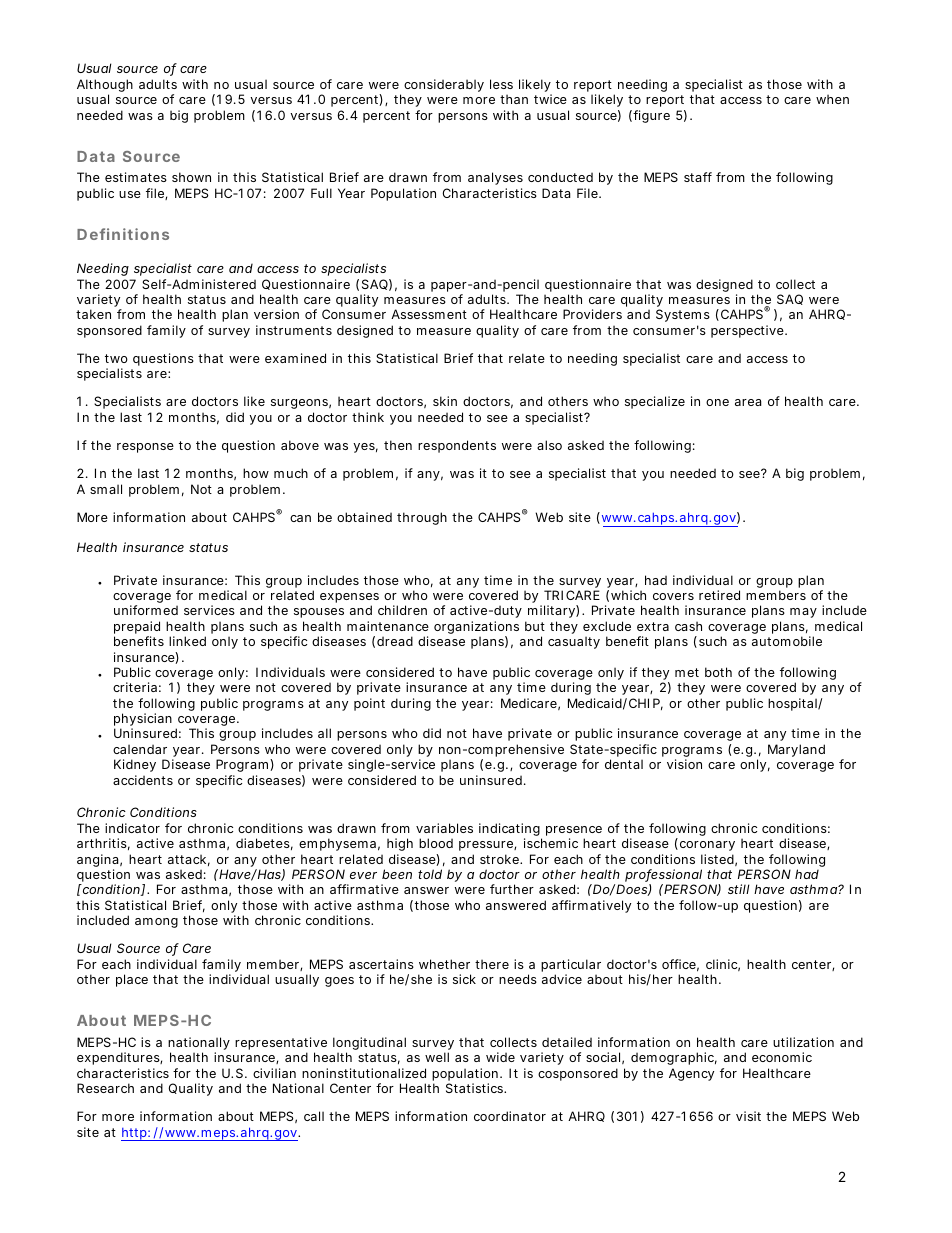 Image resolution: width=952 pixels, height=1233 pixels. What do you see at coordinates (476, 629) in the screenshot?
I see `organizations` at bounding box center [476, 629].
